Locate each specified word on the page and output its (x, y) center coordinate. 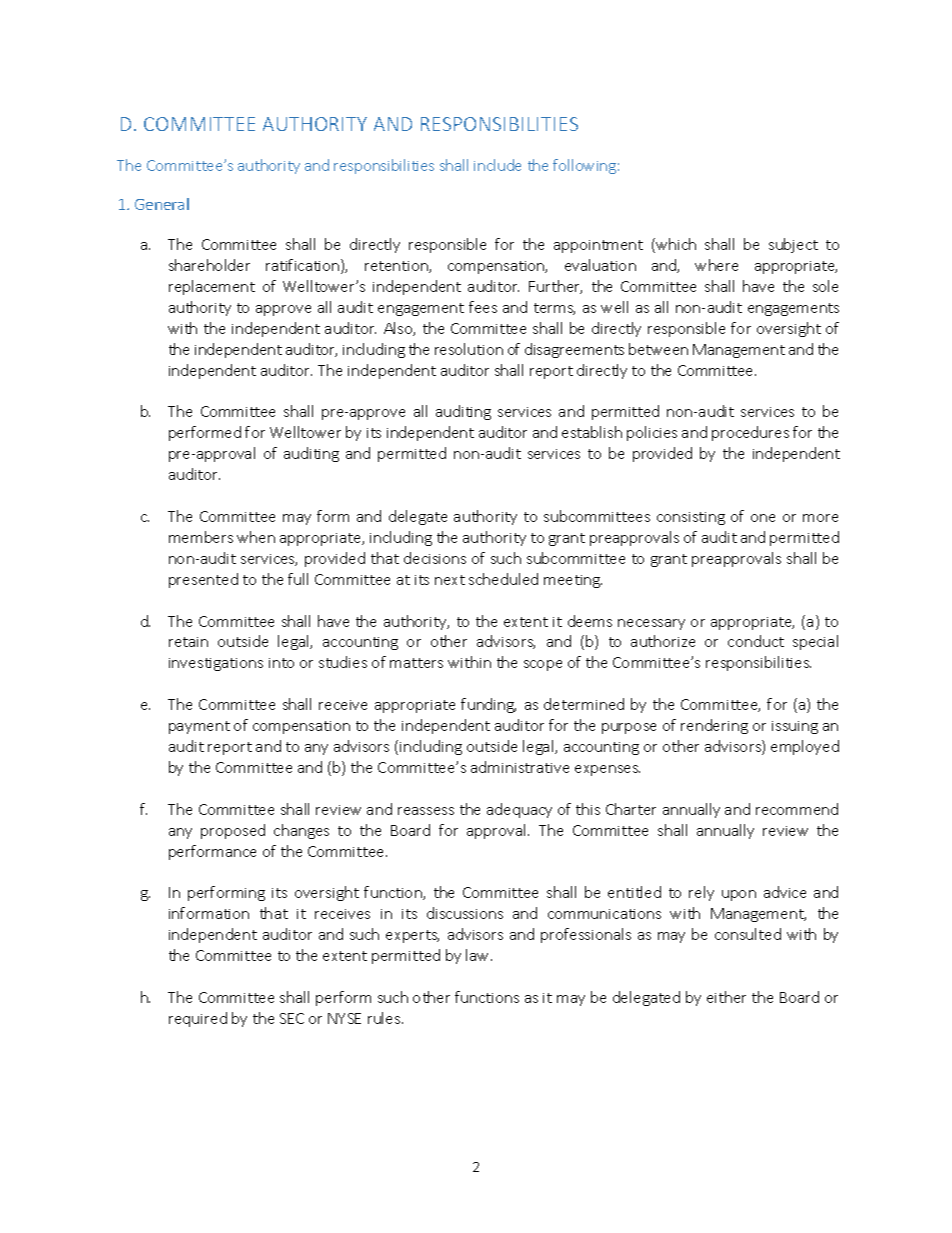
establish (592, 432)
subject (793, 245)
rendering (714, 726)
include (497, 165)
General (162, 204)
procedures (750, 433)
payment (199, 727)
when (256, 537)
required (198, 1019)
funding (488, 705)
